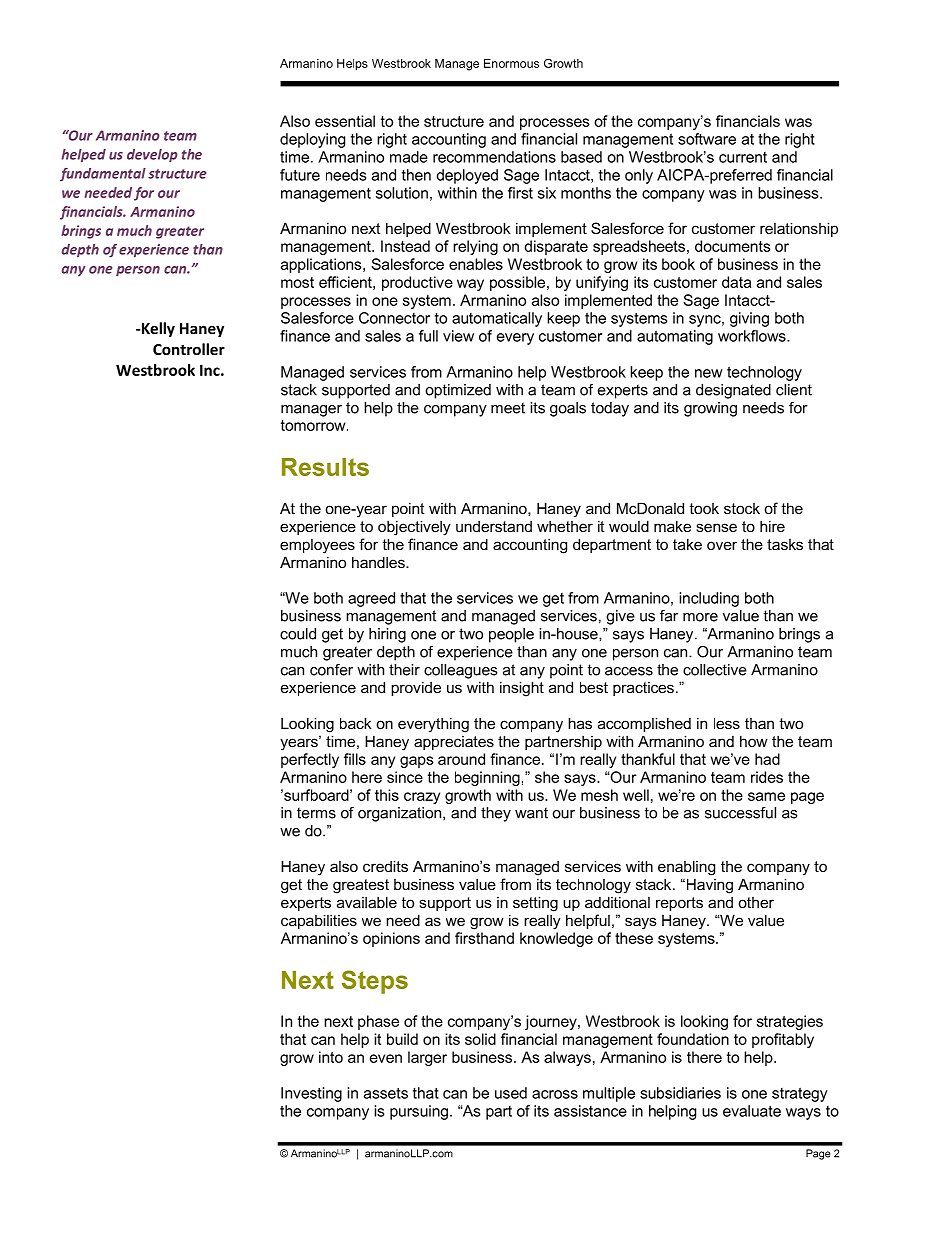 Image resolution: width=952 pixels, height=1233 pixels. What do you see at coordinates (311, 1094) in the screenshot?
I see `Investing` at bounding box center [311, 1094].
